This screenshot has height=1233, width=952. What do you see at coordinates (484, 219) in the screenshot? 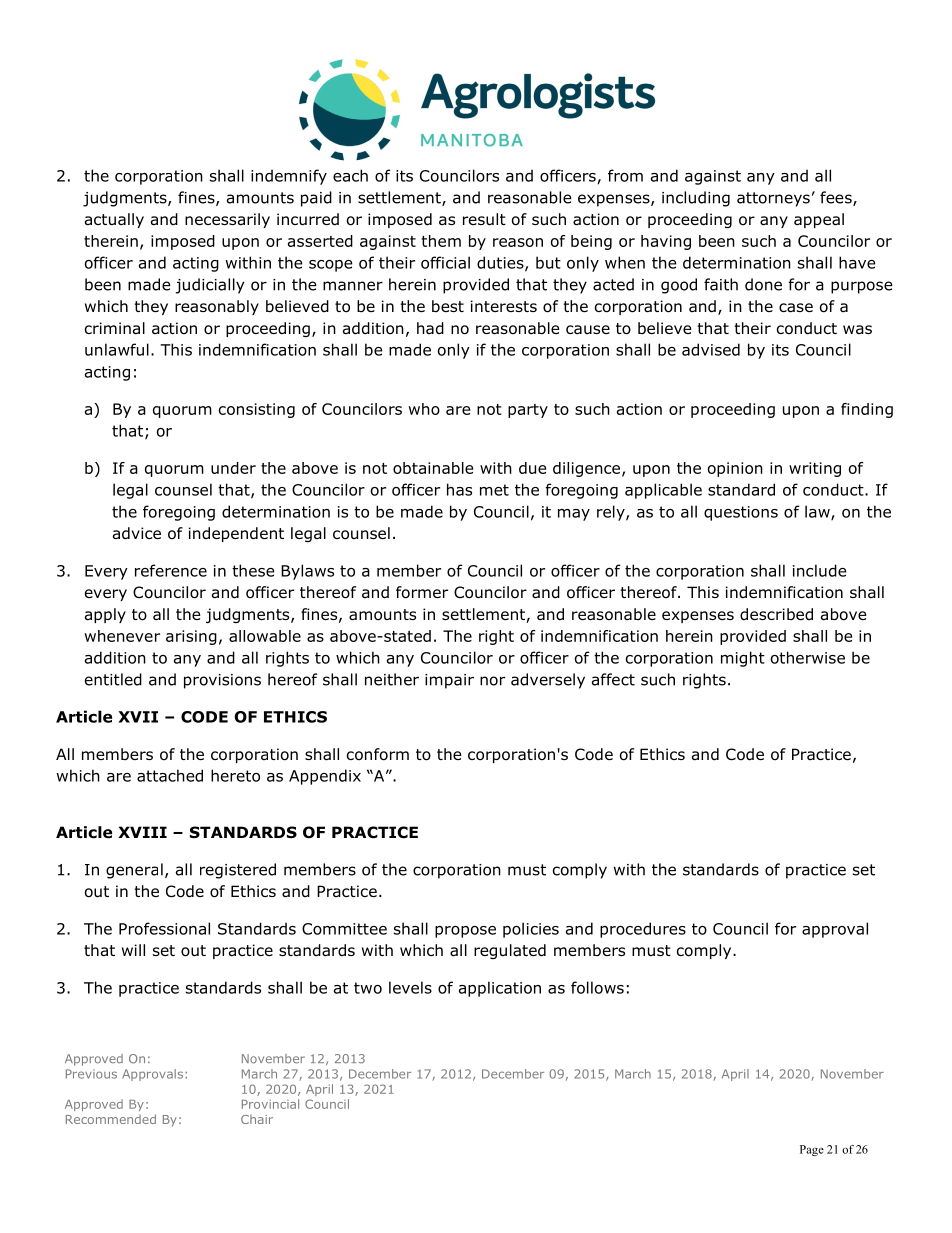
I see `result` at bounding box center [484, 219].
